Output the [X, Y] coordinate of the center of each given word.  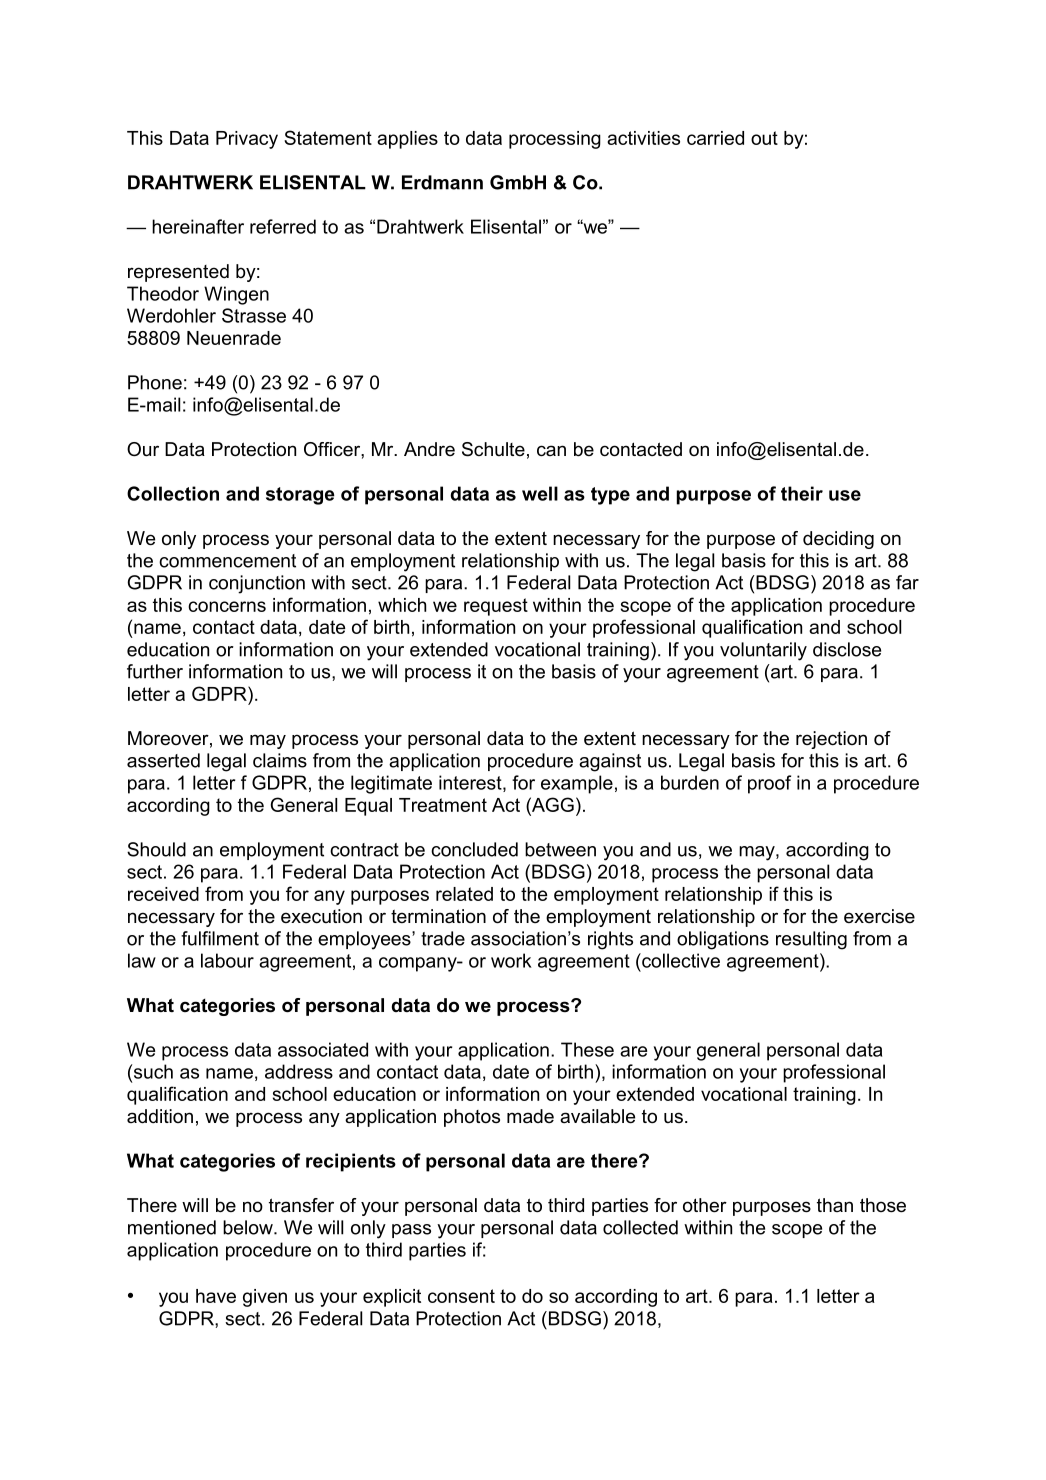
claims [280, 760]
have [216, 1296]
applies [407, 140]
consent [461, 1296]
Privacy [247, 140]
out [764, 138]
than [835, 1205]
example [577, 784]
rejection [831, 740]
